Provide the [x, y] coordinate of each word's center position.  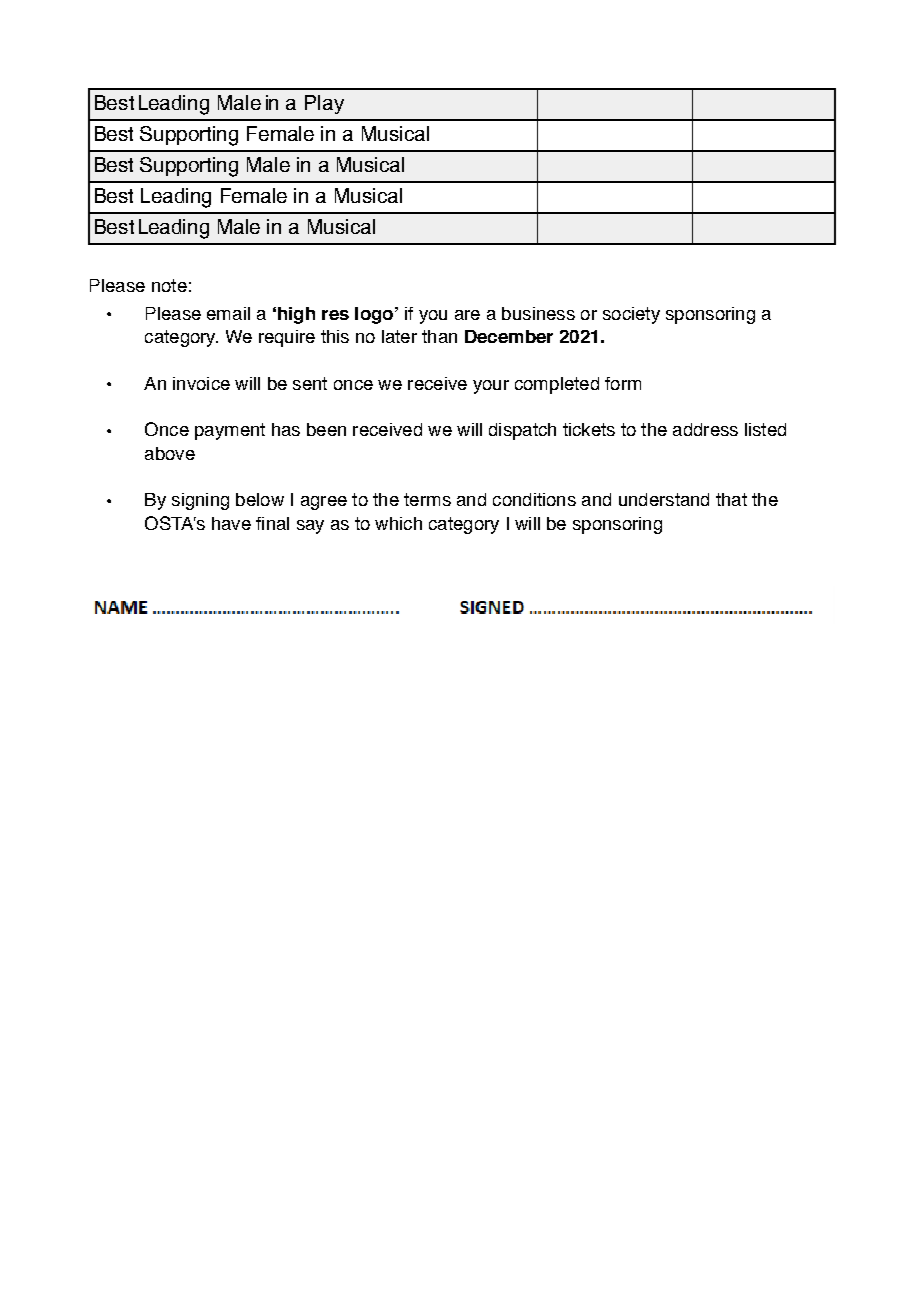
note [169, 285]
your [491, 387]
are [467, 315]
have [231, 523]
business [538, 313]
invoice [201, 383]
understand [664, 499]
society [631, 315]
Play [324, 104]
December [509, 336]
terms [427, 499]
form [623, 383]
